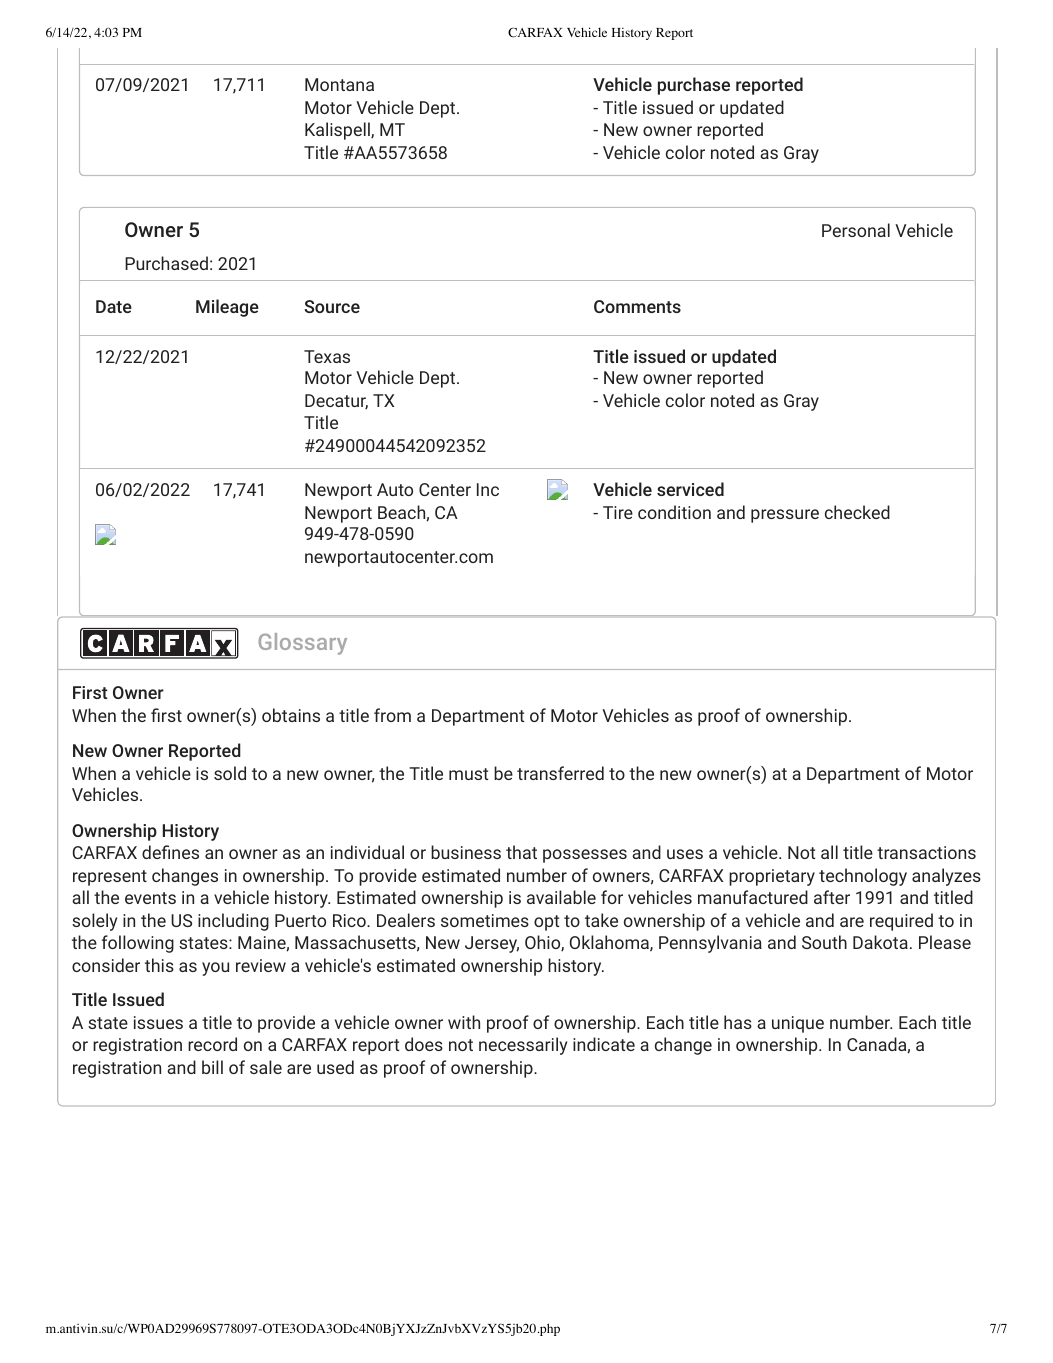 This image has height=1363, width=1053. Describe the element at coordinates (212, 1044) in the image. I see `record` at that location.
